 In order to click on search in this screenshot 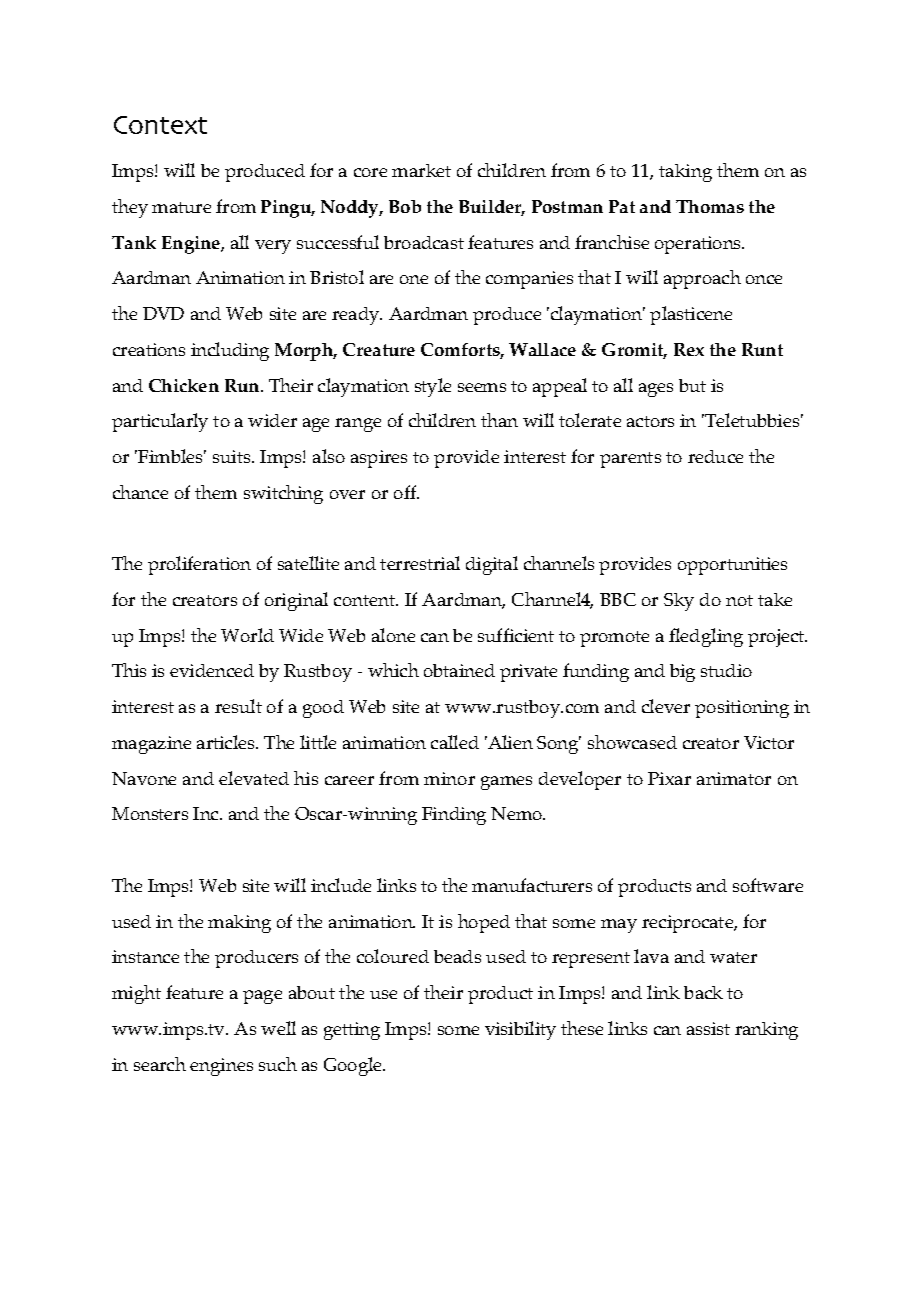, I will do `click(160, 1064)`.
